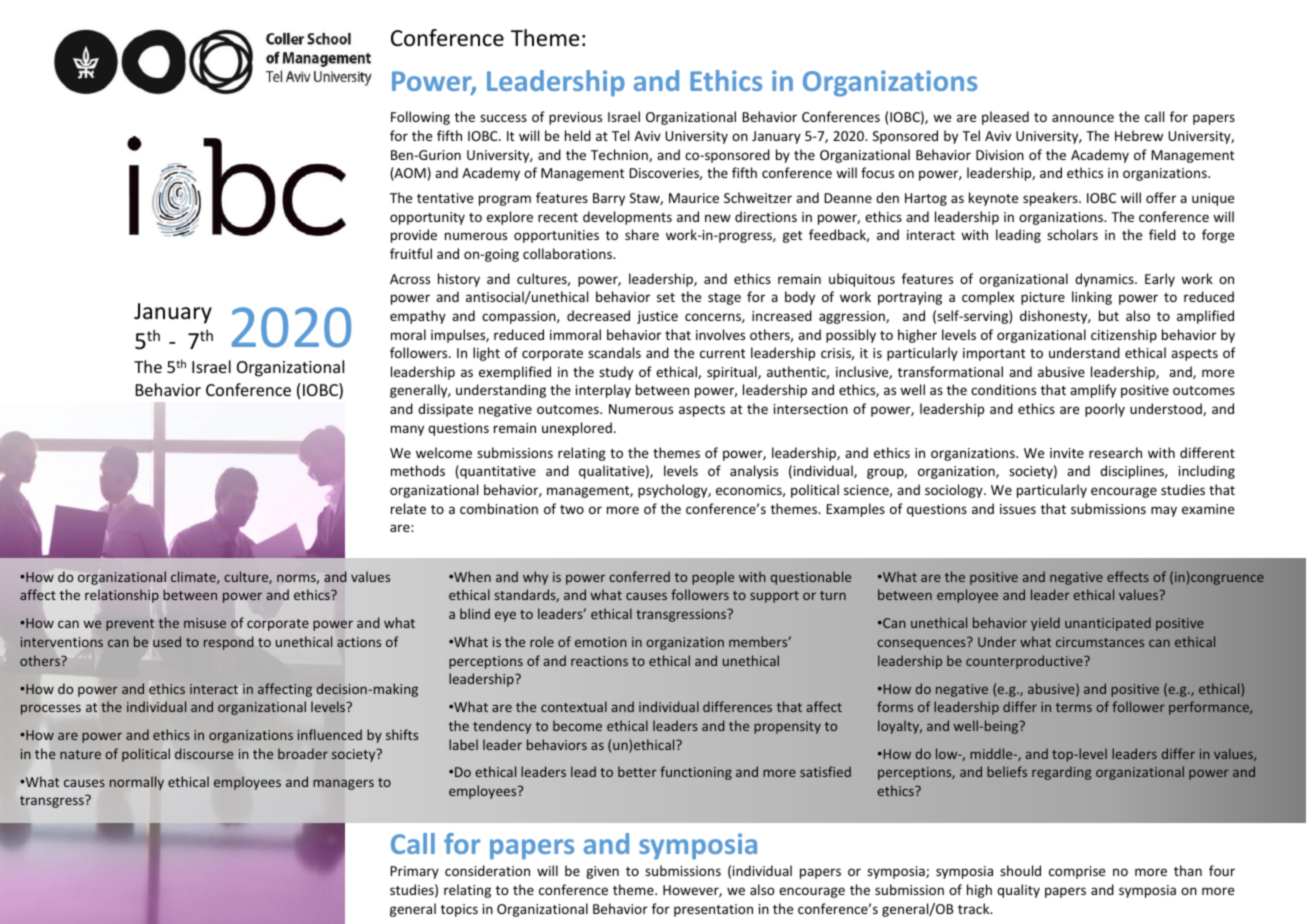 Image resolution: width=1308 pixels, height=924 pixels. I want to click on two, so click(572, 509).
